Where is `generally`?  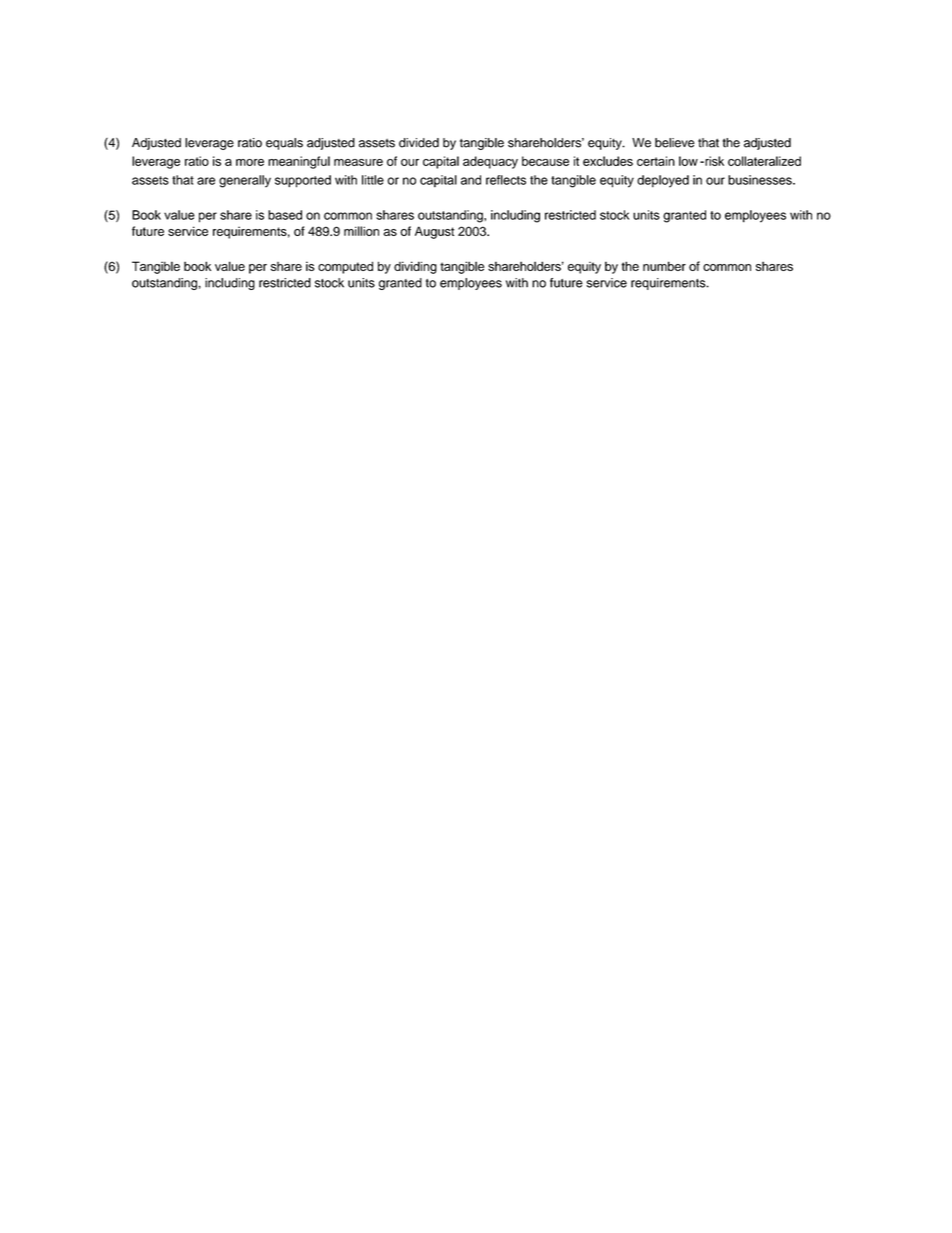
generally is located at coordinates (245, 181).
